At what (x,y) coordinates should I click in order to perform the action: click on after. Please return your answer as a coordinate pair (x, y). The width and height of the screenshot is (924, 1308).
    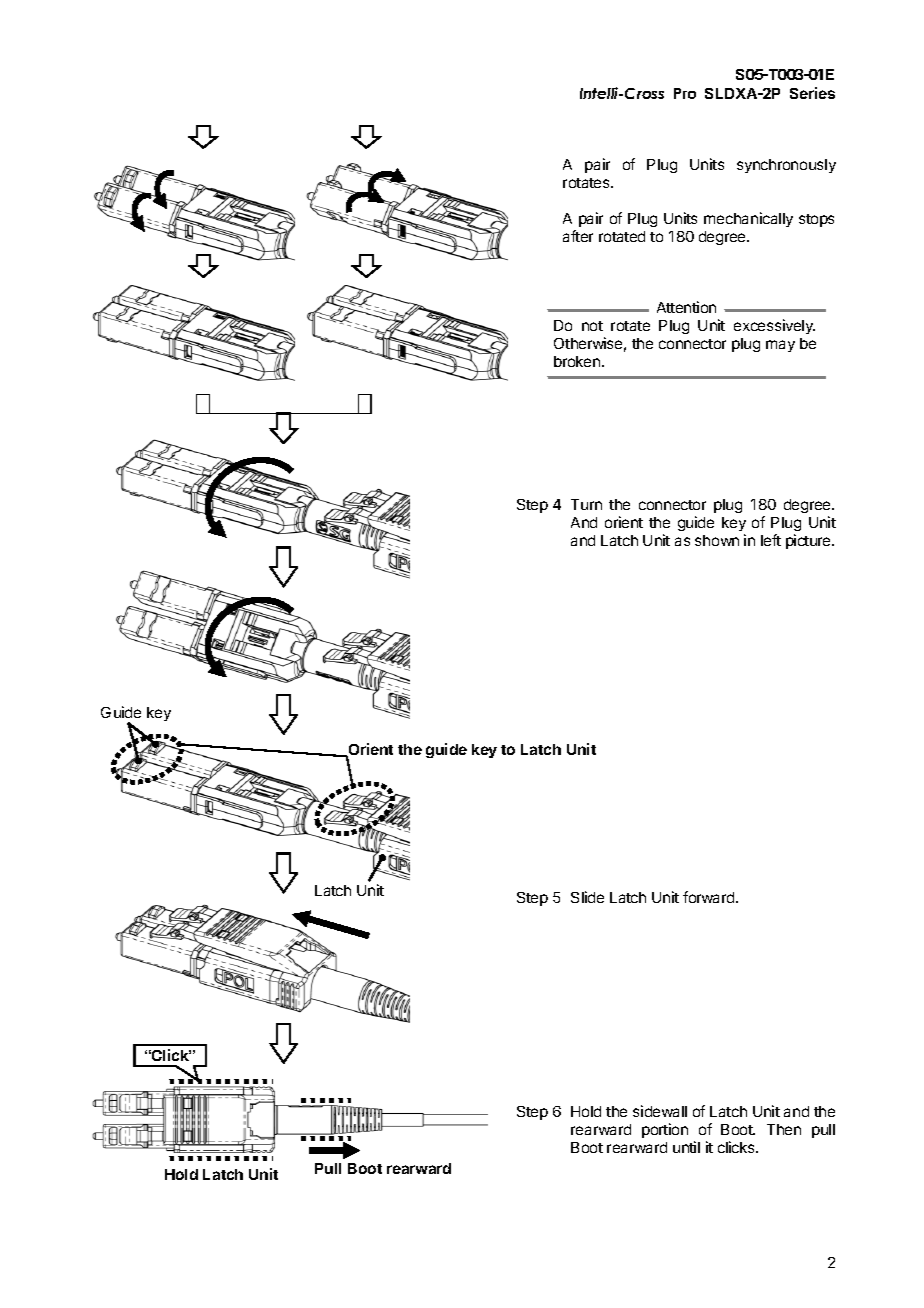
    Looking at the image, I should click on (578, 236).
